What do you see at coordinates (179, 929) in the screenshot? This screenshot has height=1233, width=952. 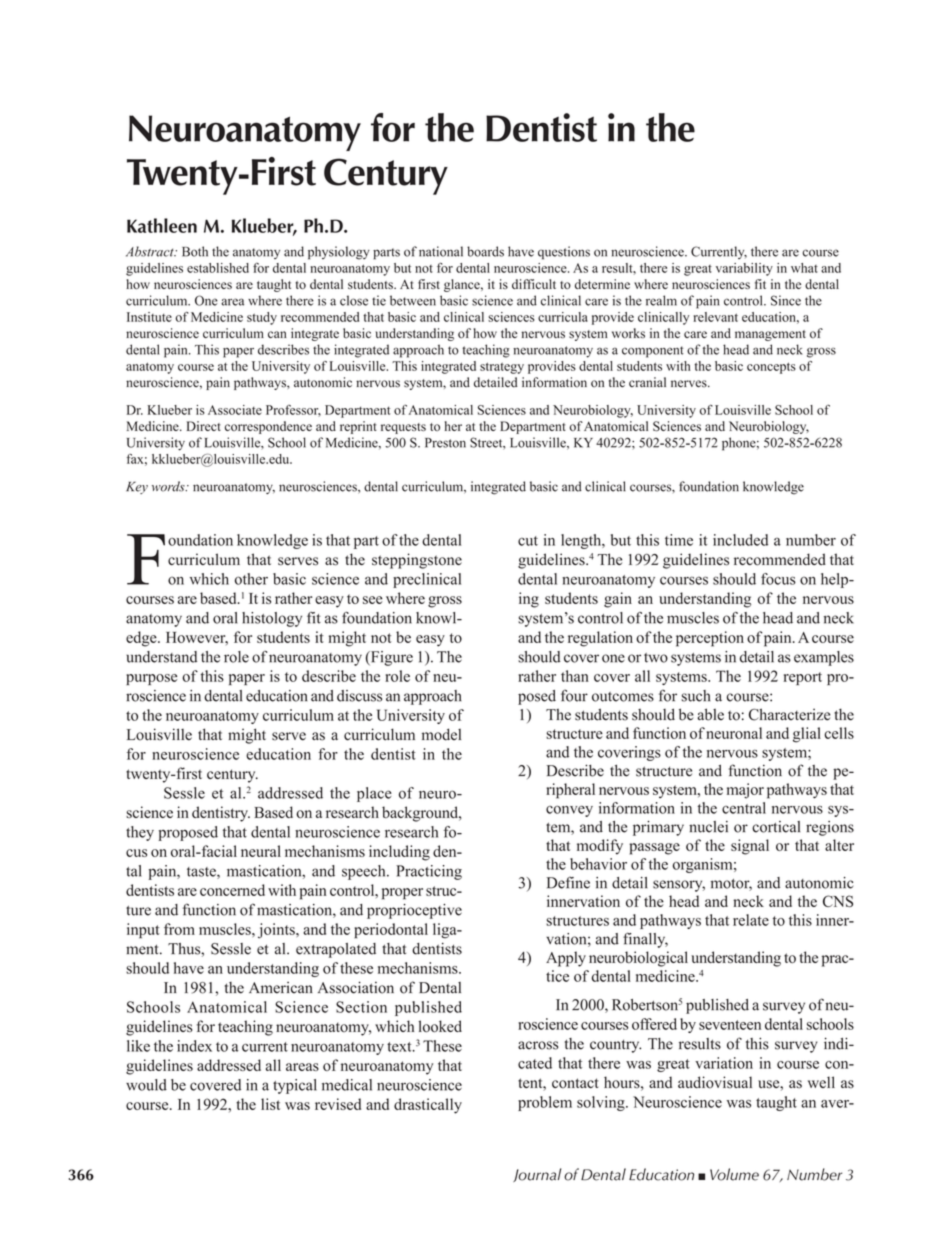 I see `from` at bounding box center [179, 929].
